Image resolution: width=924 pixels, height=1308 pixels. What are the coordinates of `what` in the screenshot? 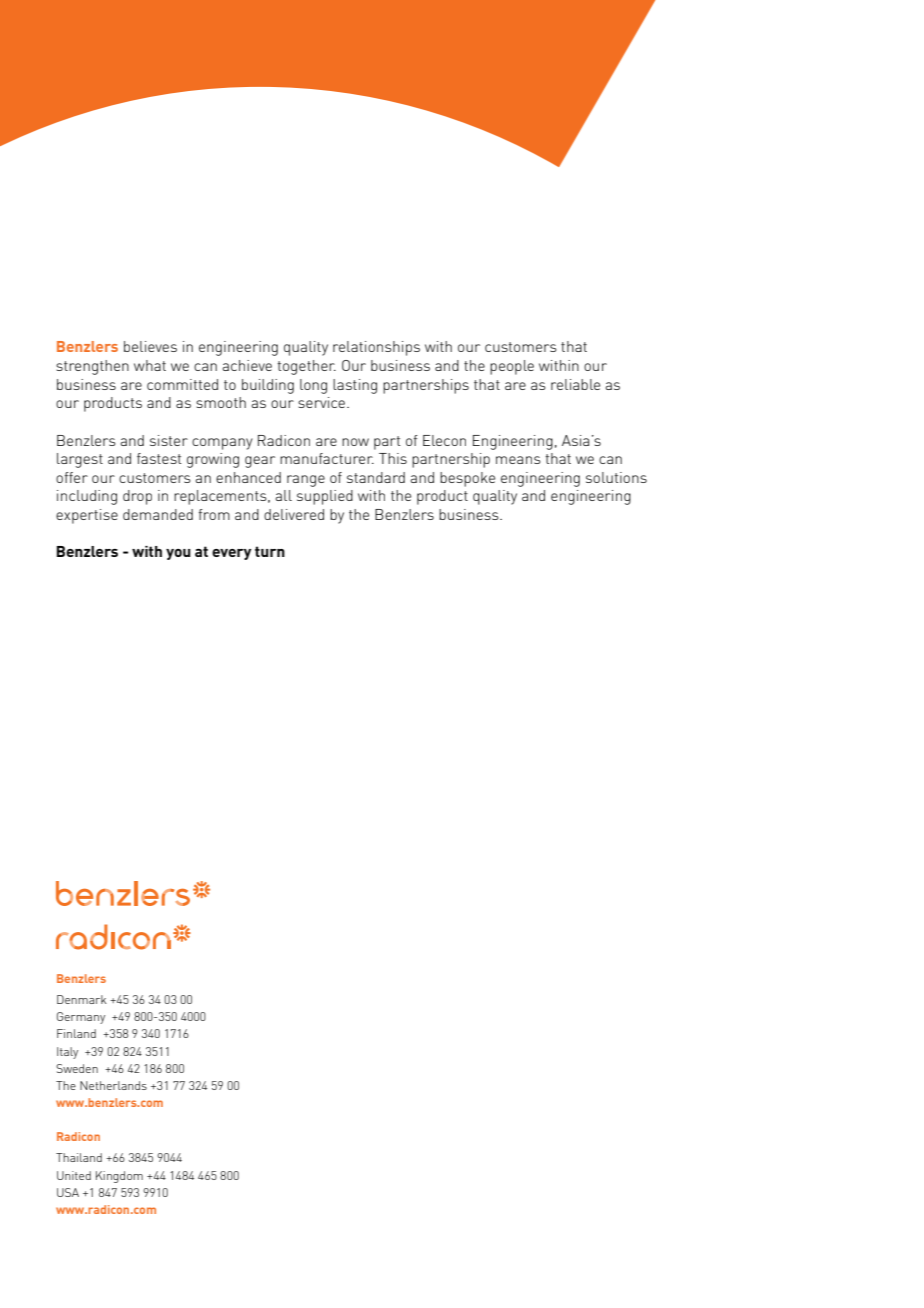 It's located at (150, 365).
